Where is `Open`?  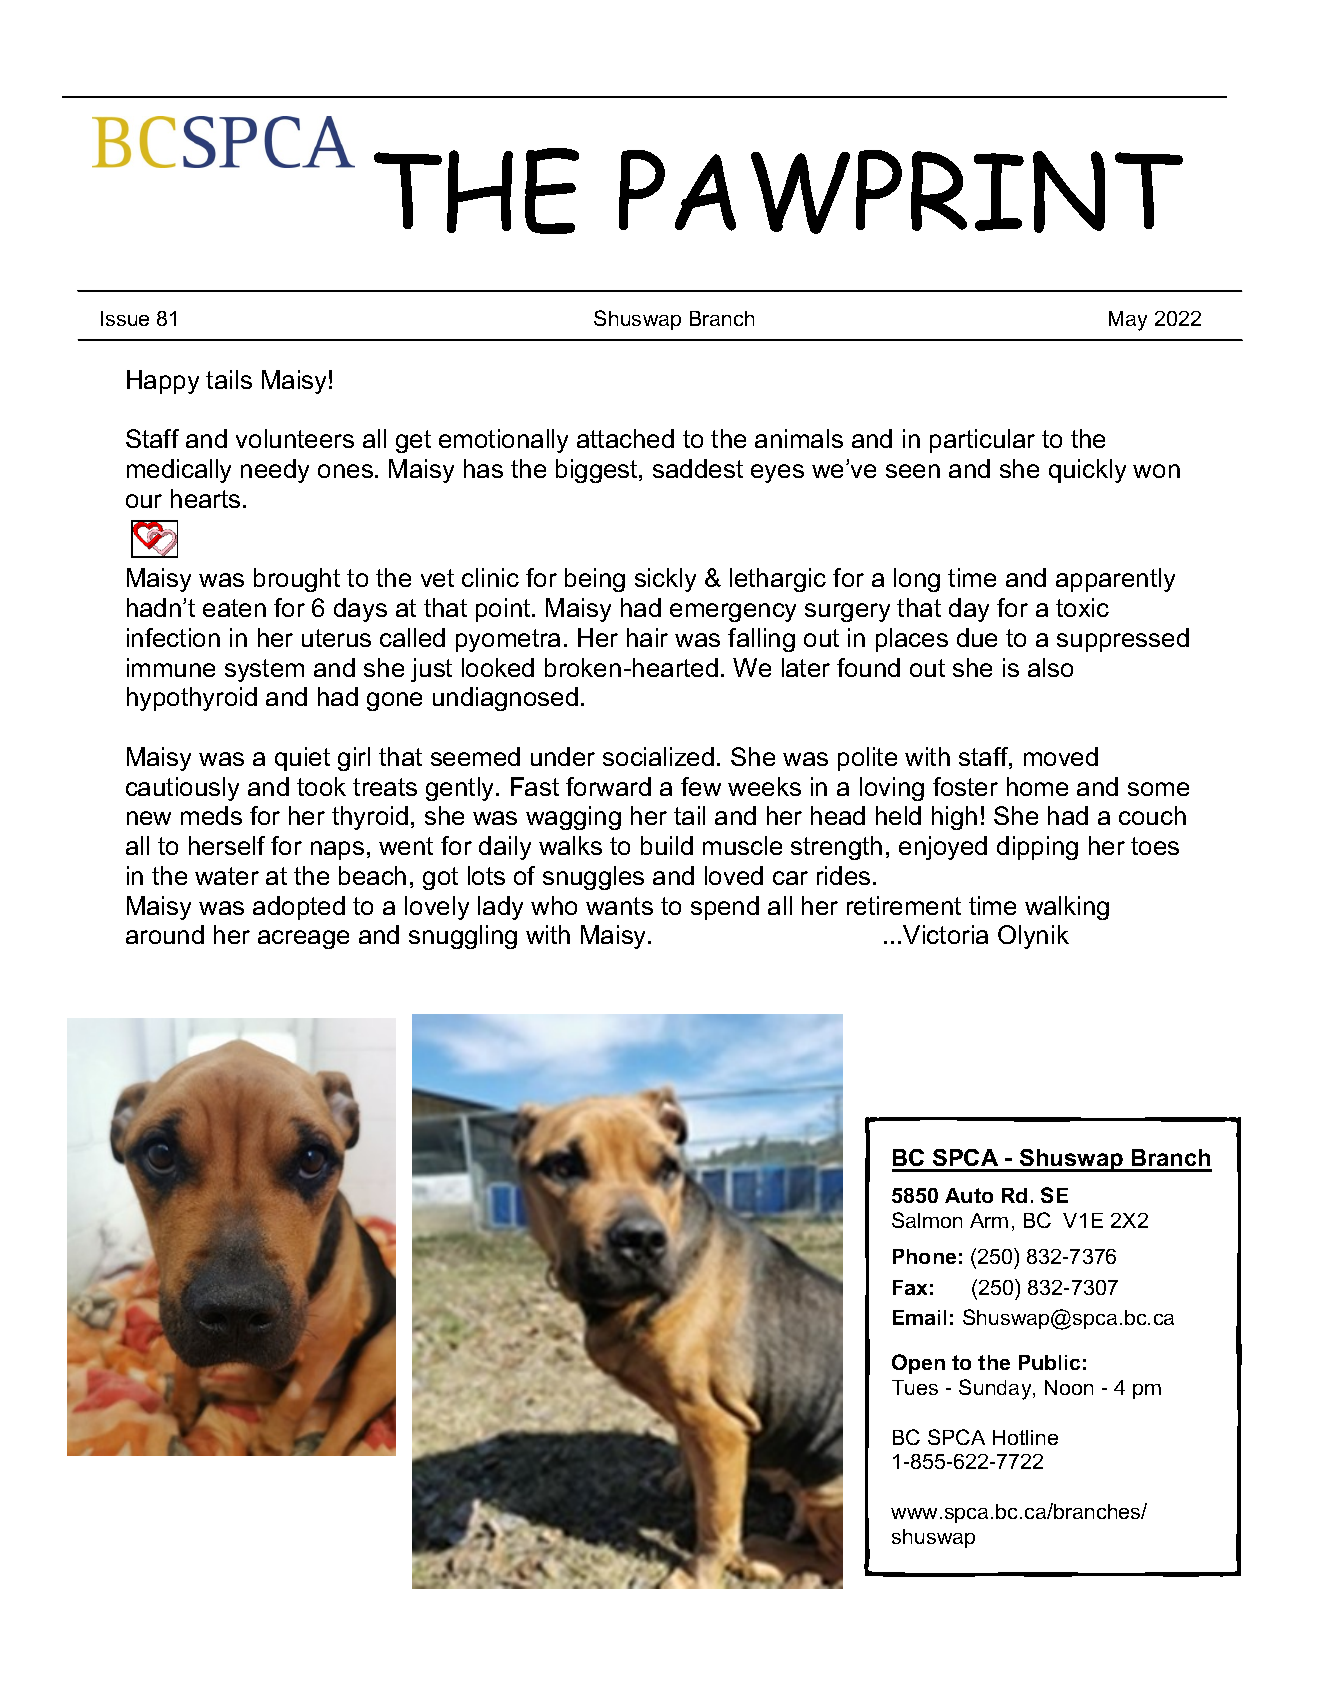
Open is located at coordinates (918, 1364).
